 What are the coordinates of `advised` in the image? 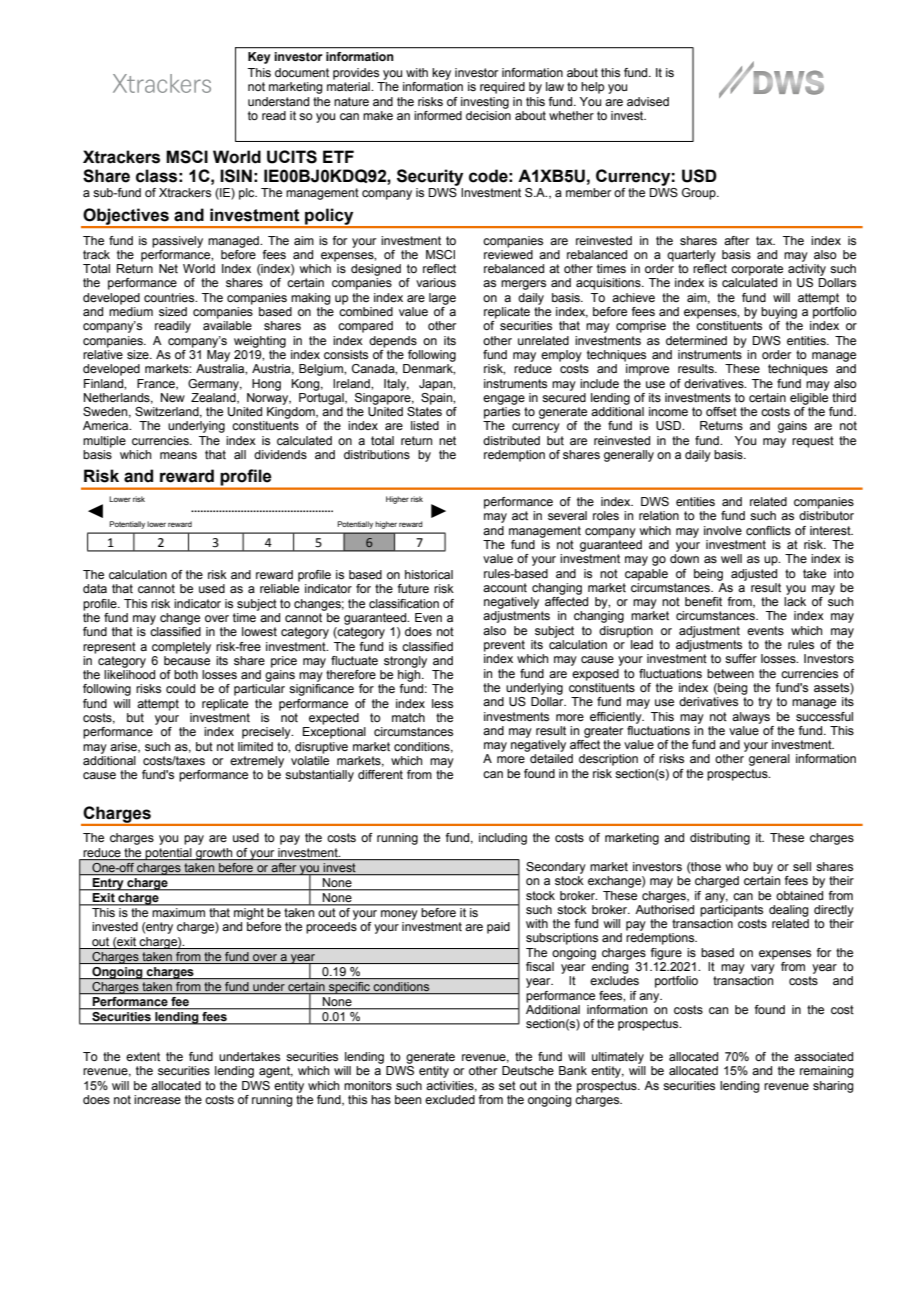 It's located at (648, 101).
